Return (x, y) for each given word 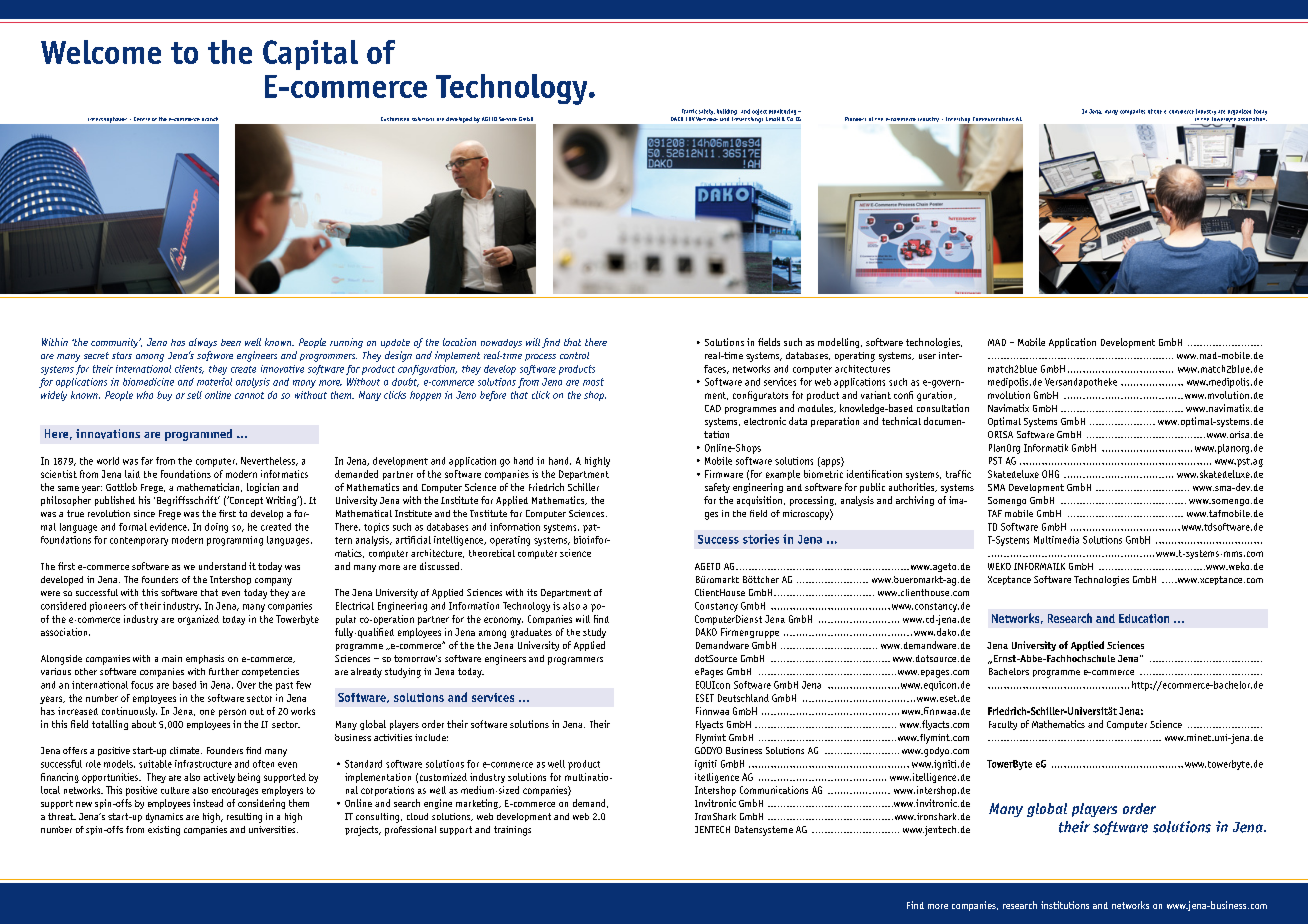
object (759, 112)
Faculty (1003, 725)
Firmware (724, 474)
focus (142, 685)
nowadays (501, 343)
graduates (531, 633)
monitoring (784, 112)
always (203, 343)
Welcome (101, 52)
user (927, 356)
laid (132, 474)
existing (164, 831)
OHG (1050, 474)
